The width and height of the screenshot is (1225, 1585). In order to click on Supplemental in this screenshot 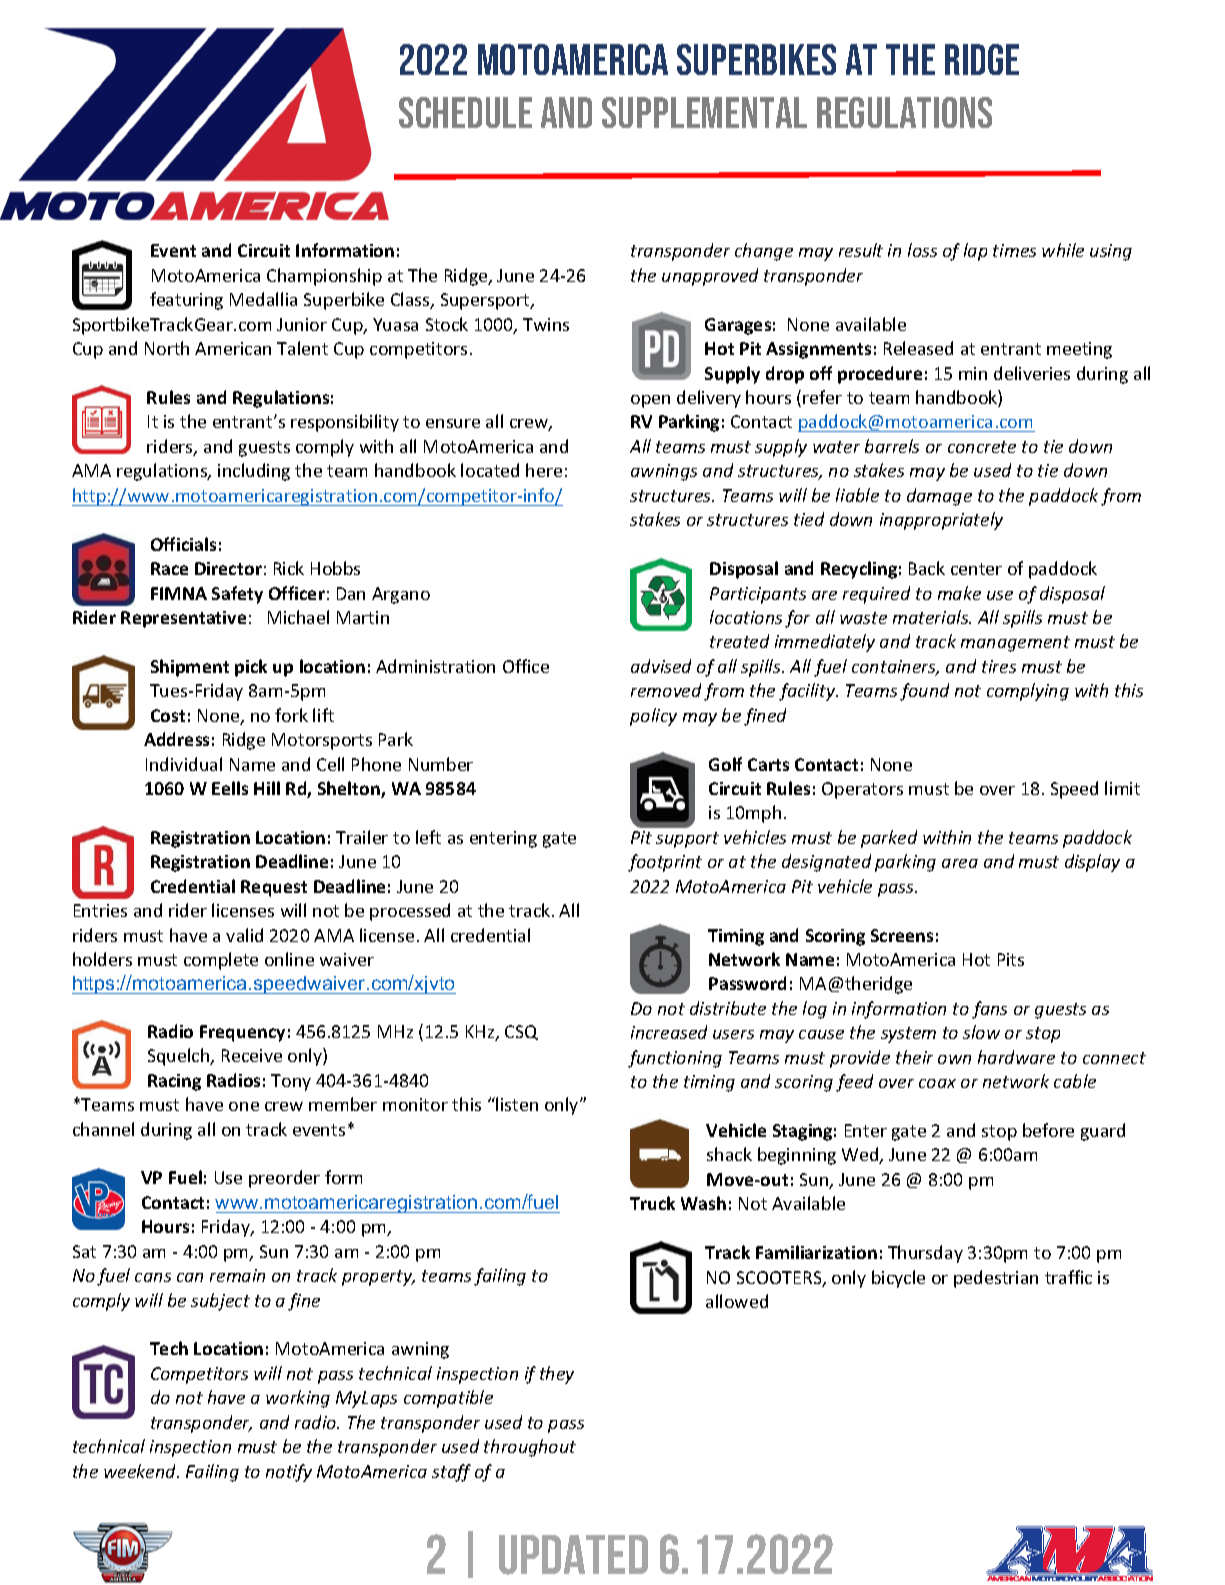, I will do `click(704, 112)`.
